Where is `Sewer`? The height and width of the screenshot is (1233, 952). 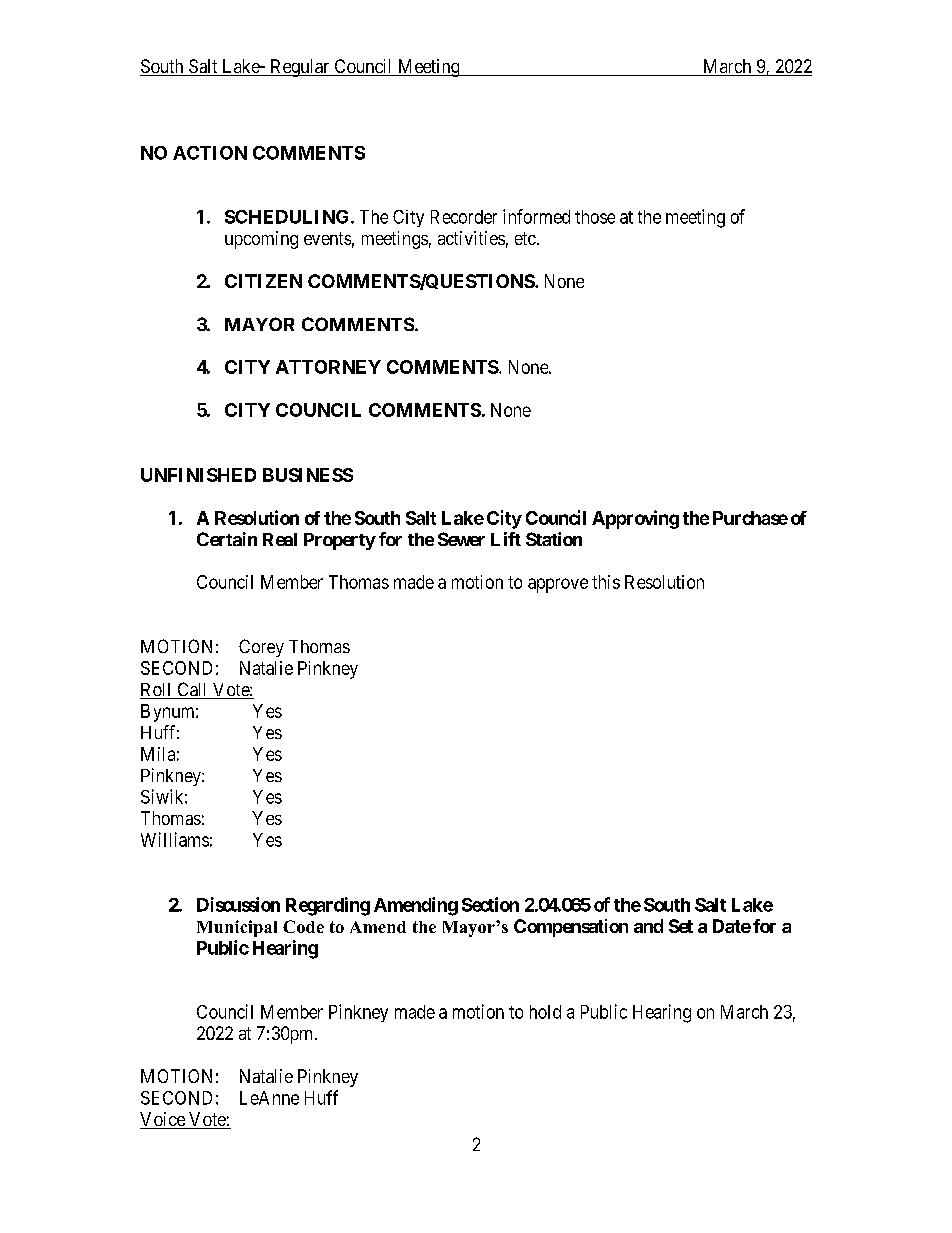 Sewer is located at coordinates (461, 539).
